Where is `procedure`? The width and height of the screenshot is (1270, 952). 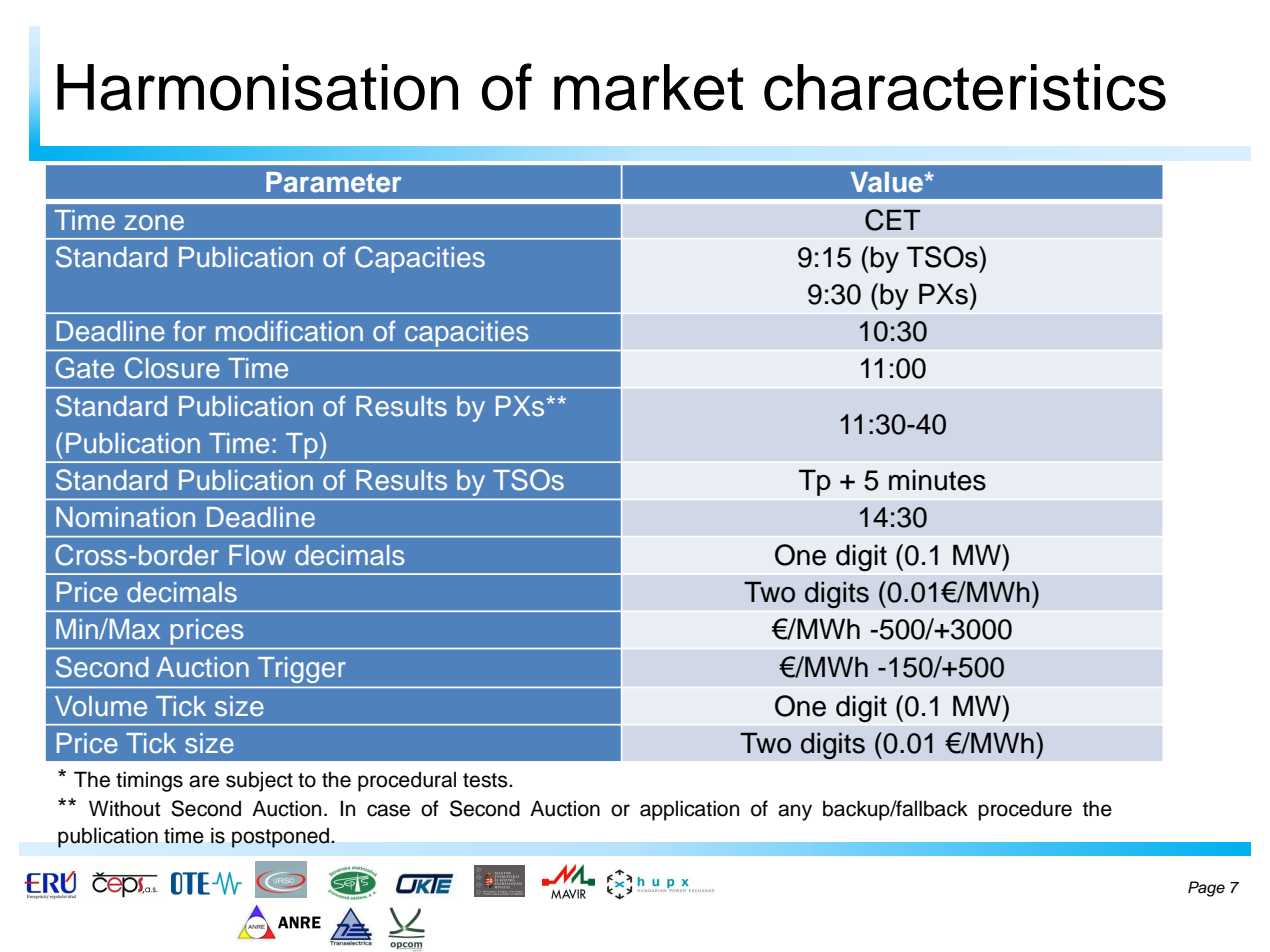 procedure is located at coordinates (1025, 811).
